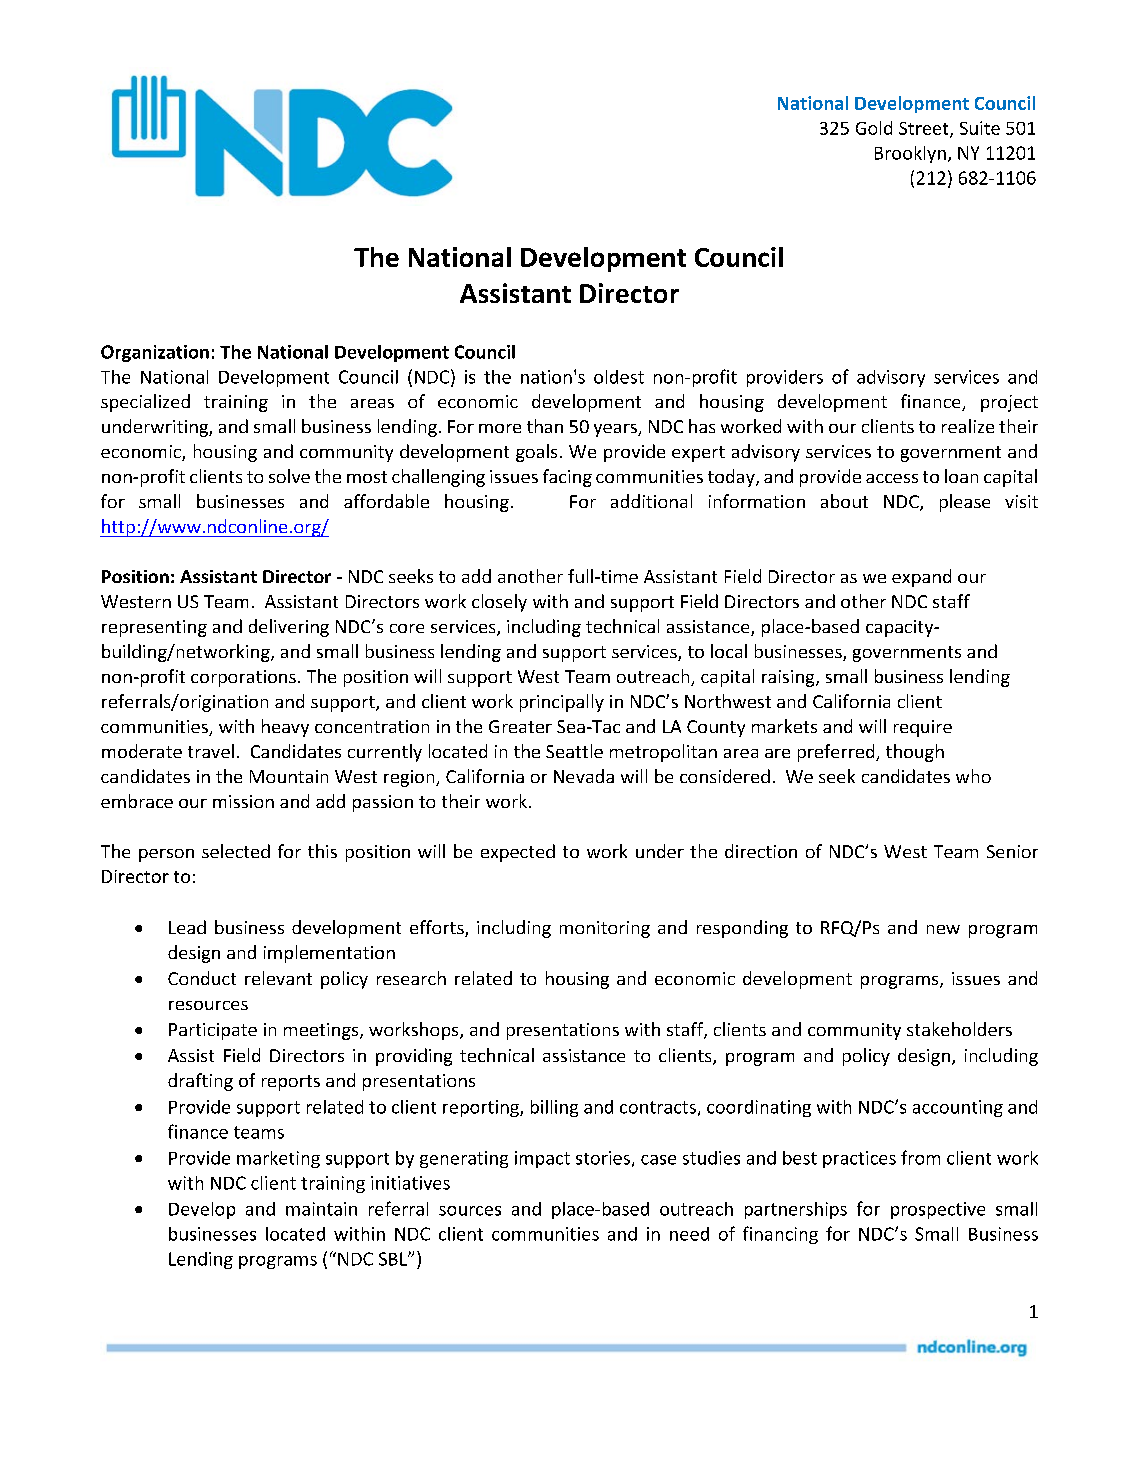 The height and width of the page is (1474, 1139). Describe the element at coordinates (910, 154) in the page. I see `Brooklyn` at that location.
